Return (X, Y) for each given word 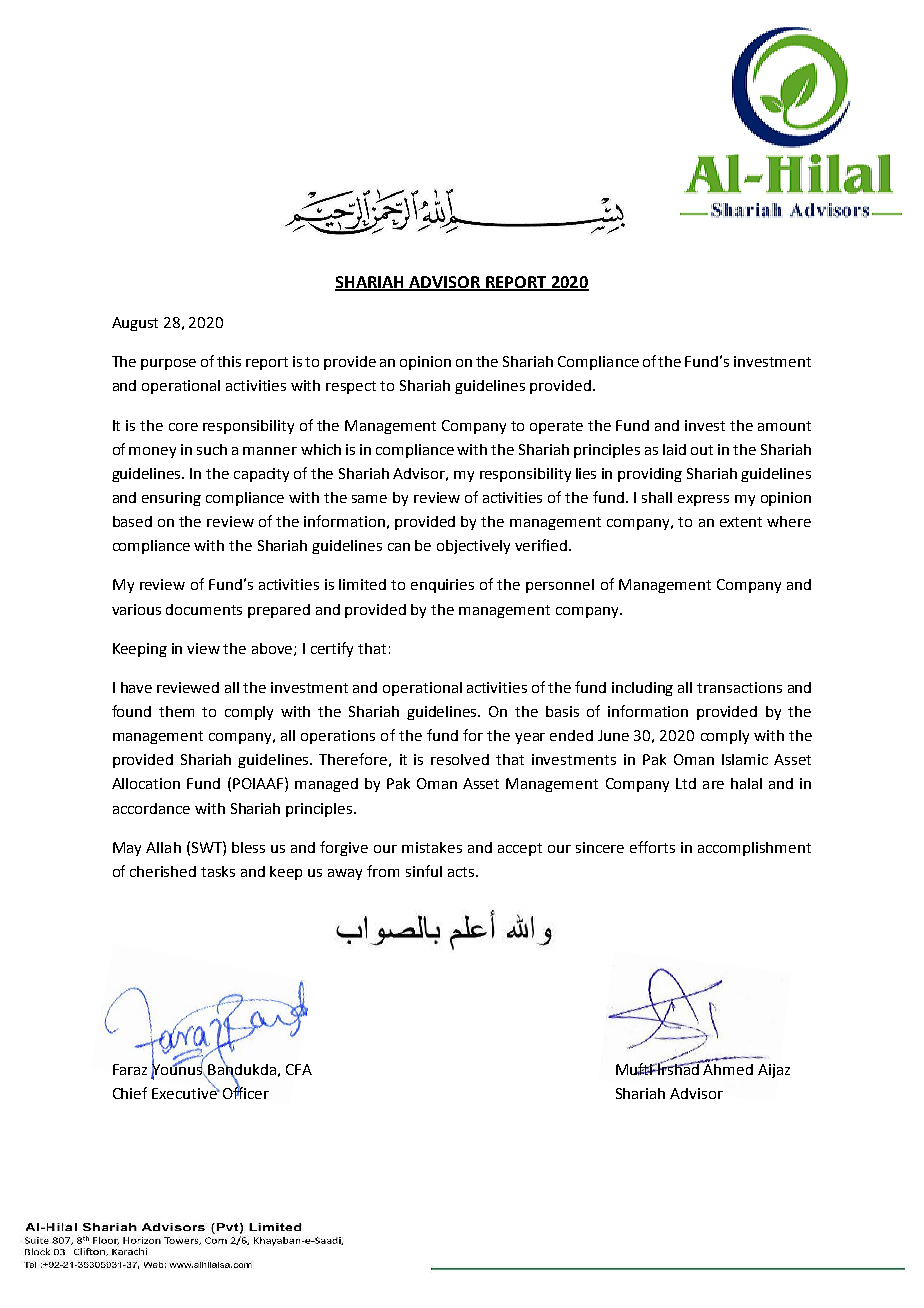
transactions (739, 687)
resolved (460, 759)
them (176, 711)
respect (351, 387)
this (229, 361)
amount (784, 426)
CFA (299, 1069)
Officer (246, 1092)
